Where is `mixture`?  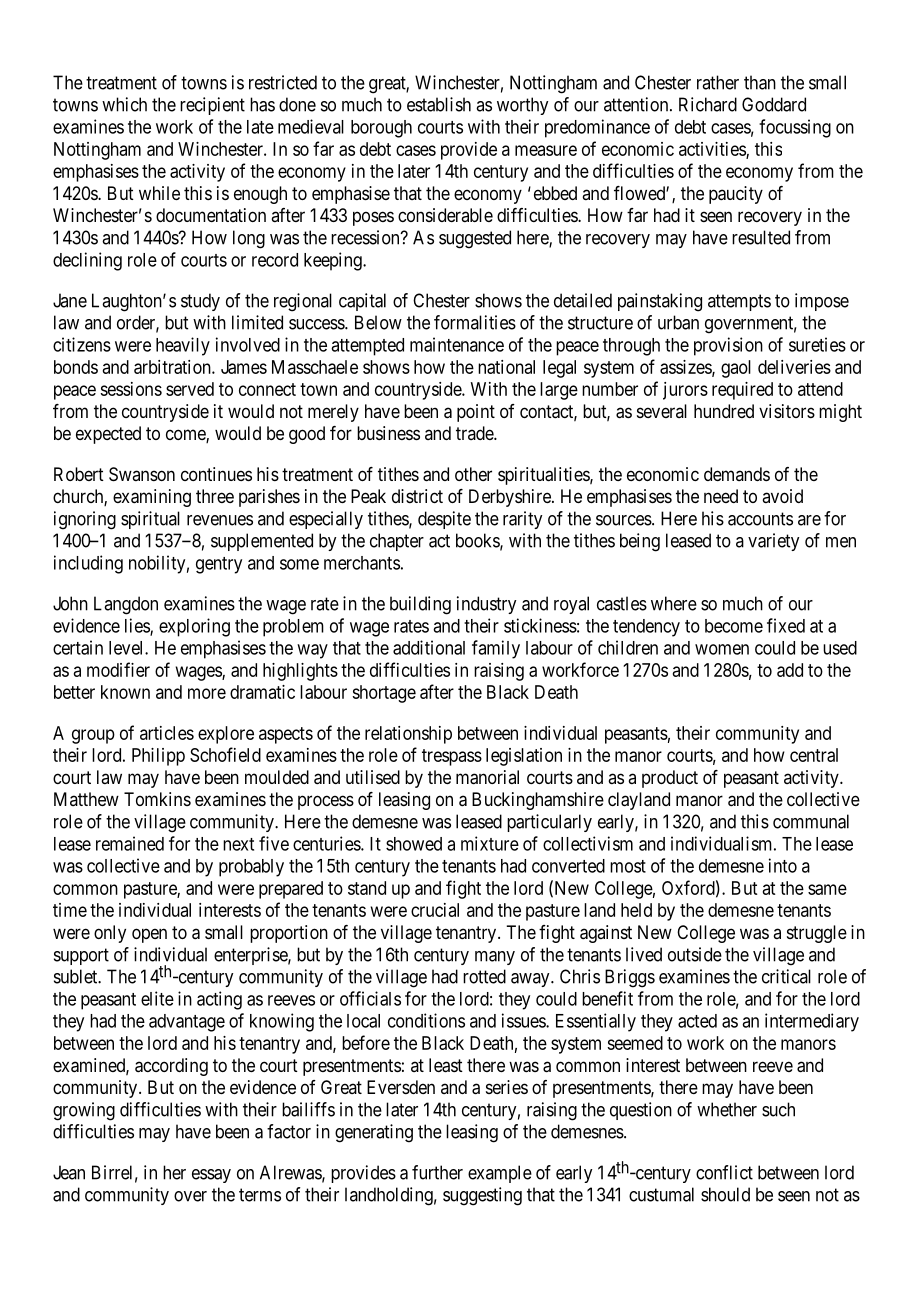 mixture is located at coordinates (490, 843).
